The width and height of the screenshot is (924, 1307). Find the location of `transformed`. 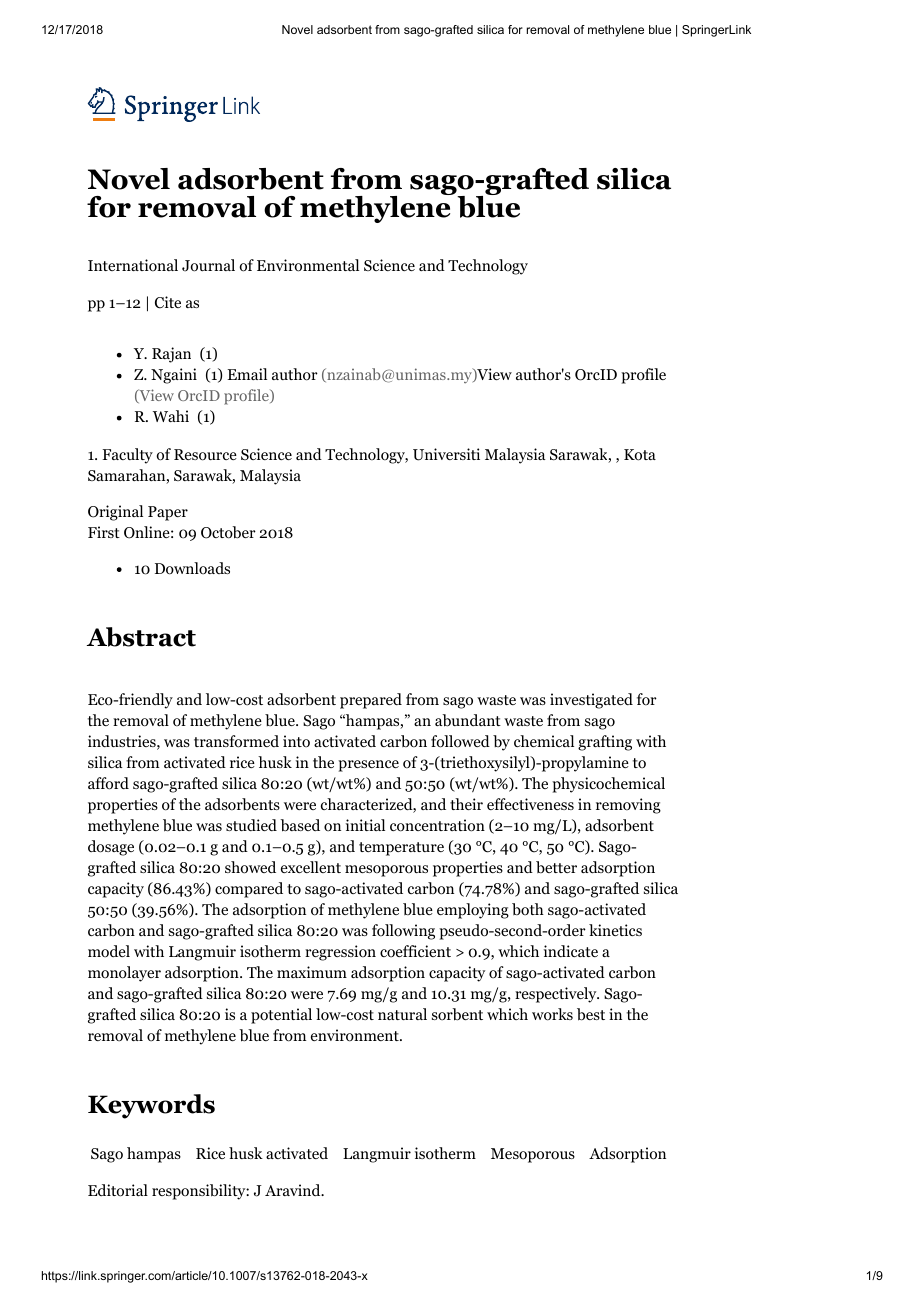

transformed is located at coordinates (236, 741).
